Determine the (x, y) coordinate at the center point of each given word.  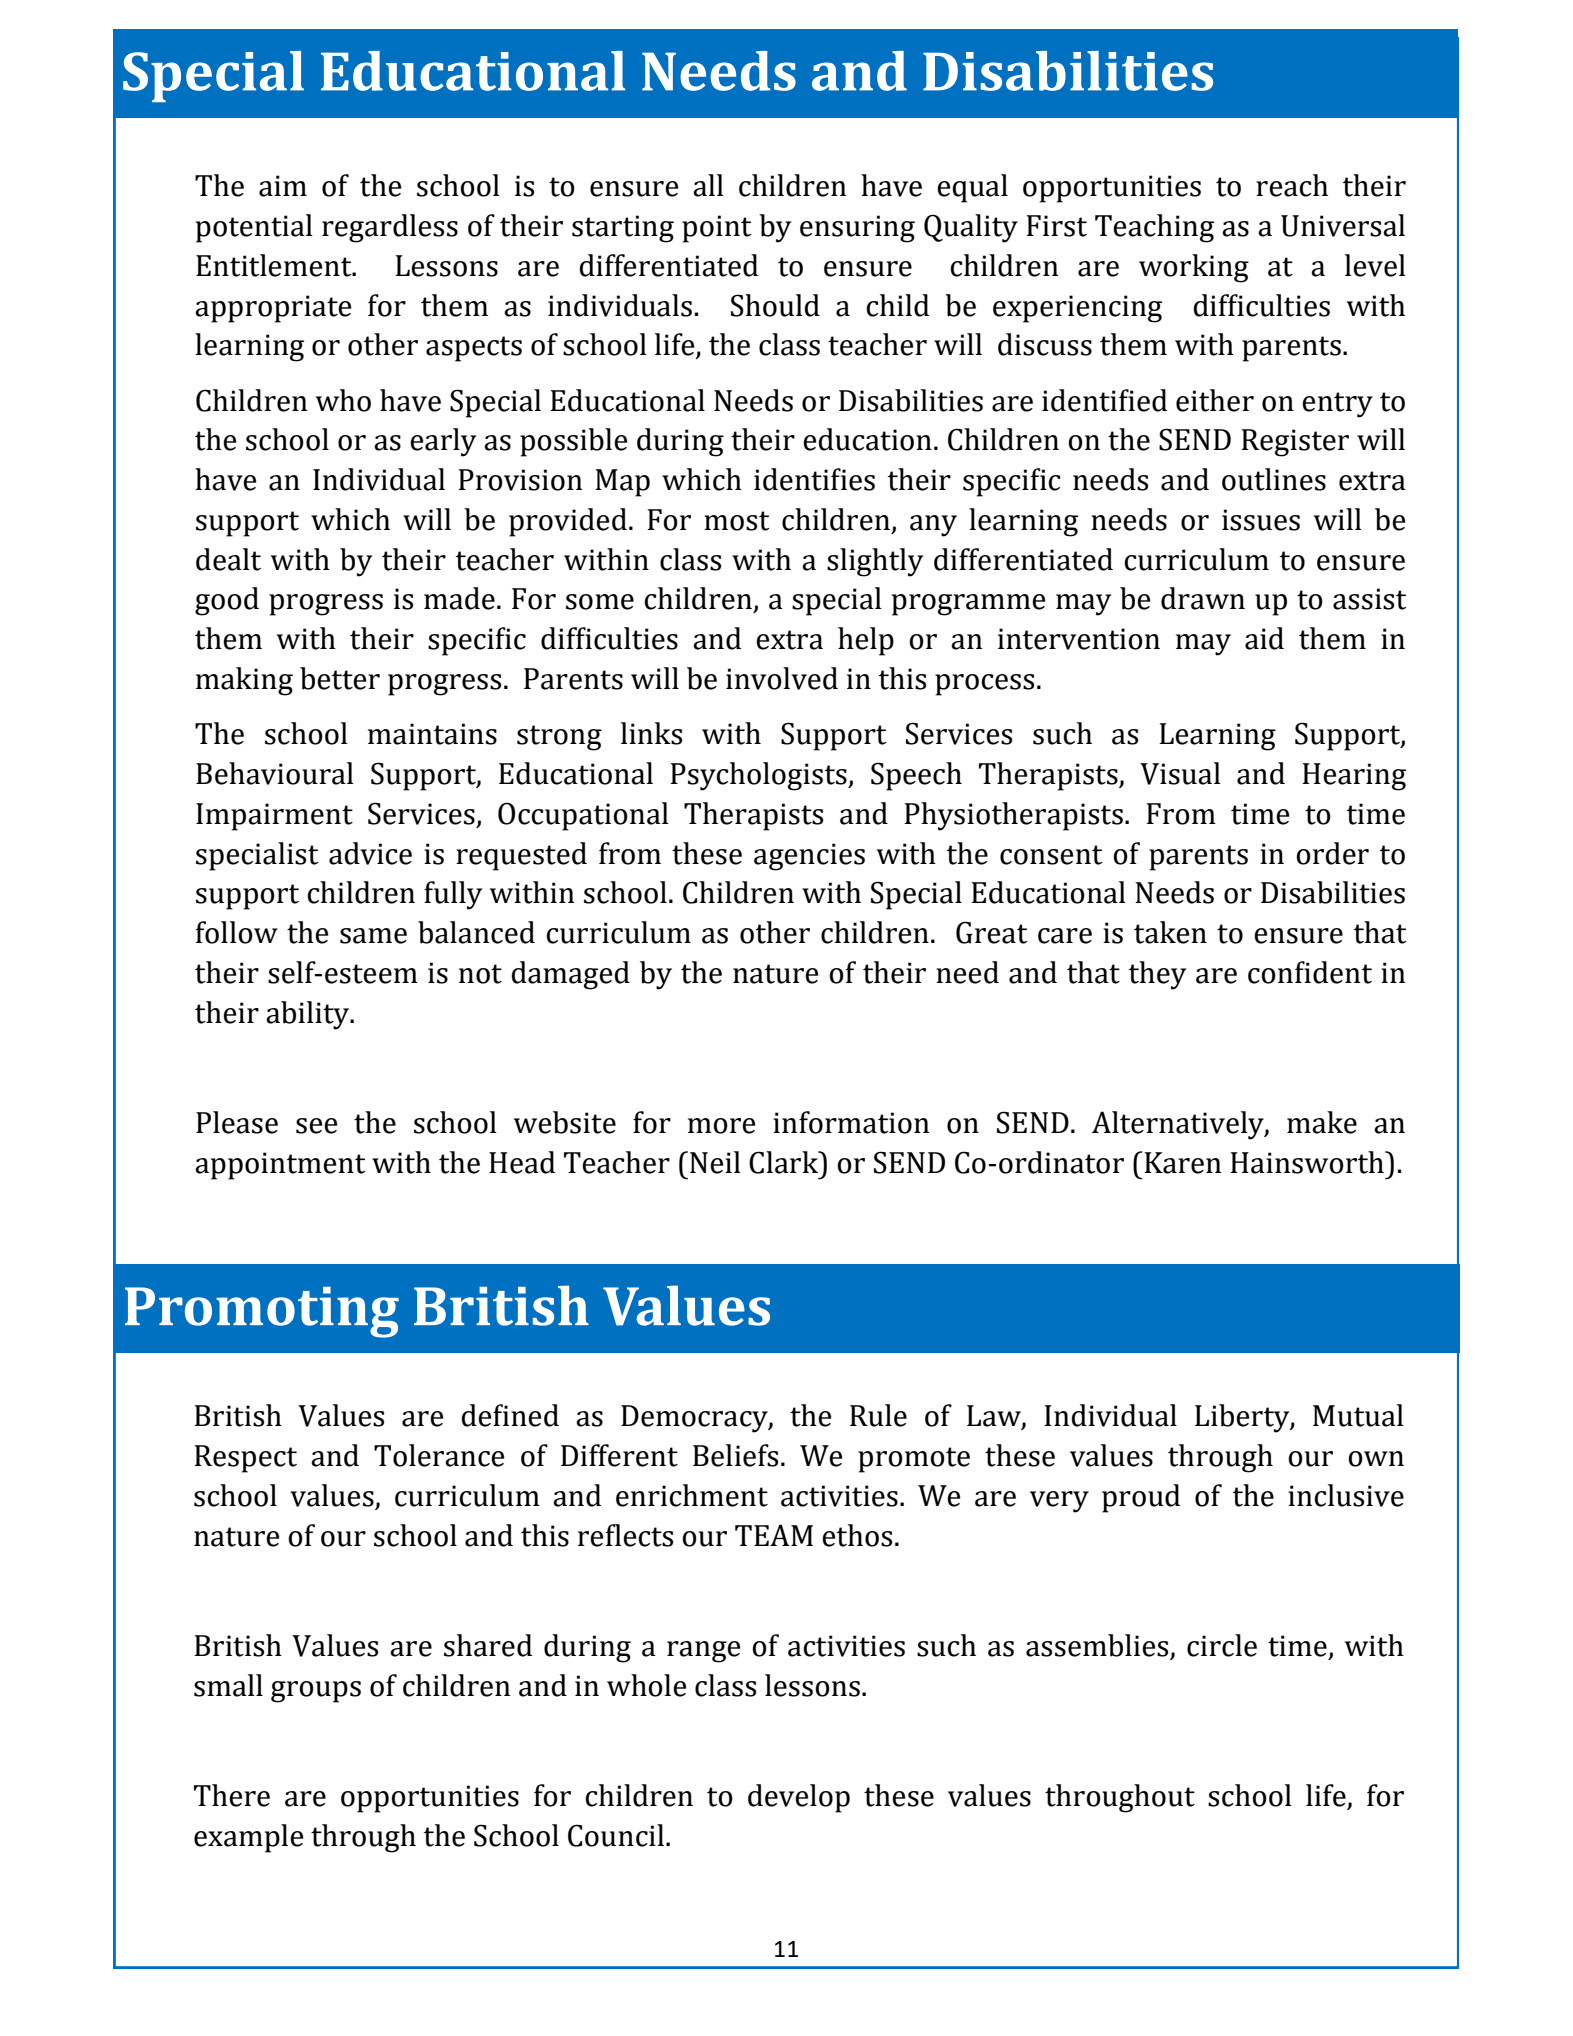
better (340, 678)
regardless (390, 228)
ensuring (857, 229)
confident (1310, 972)
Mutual (1358, 1415)
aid (1264, 638)
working (1194, 268)
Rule (878, 1415)
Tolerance (439, 1455)
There (232, 1795)
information (851, 1122)
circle (1222, 1645)
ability (309, 1015)
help (866, 641)
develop (799, 1798)
